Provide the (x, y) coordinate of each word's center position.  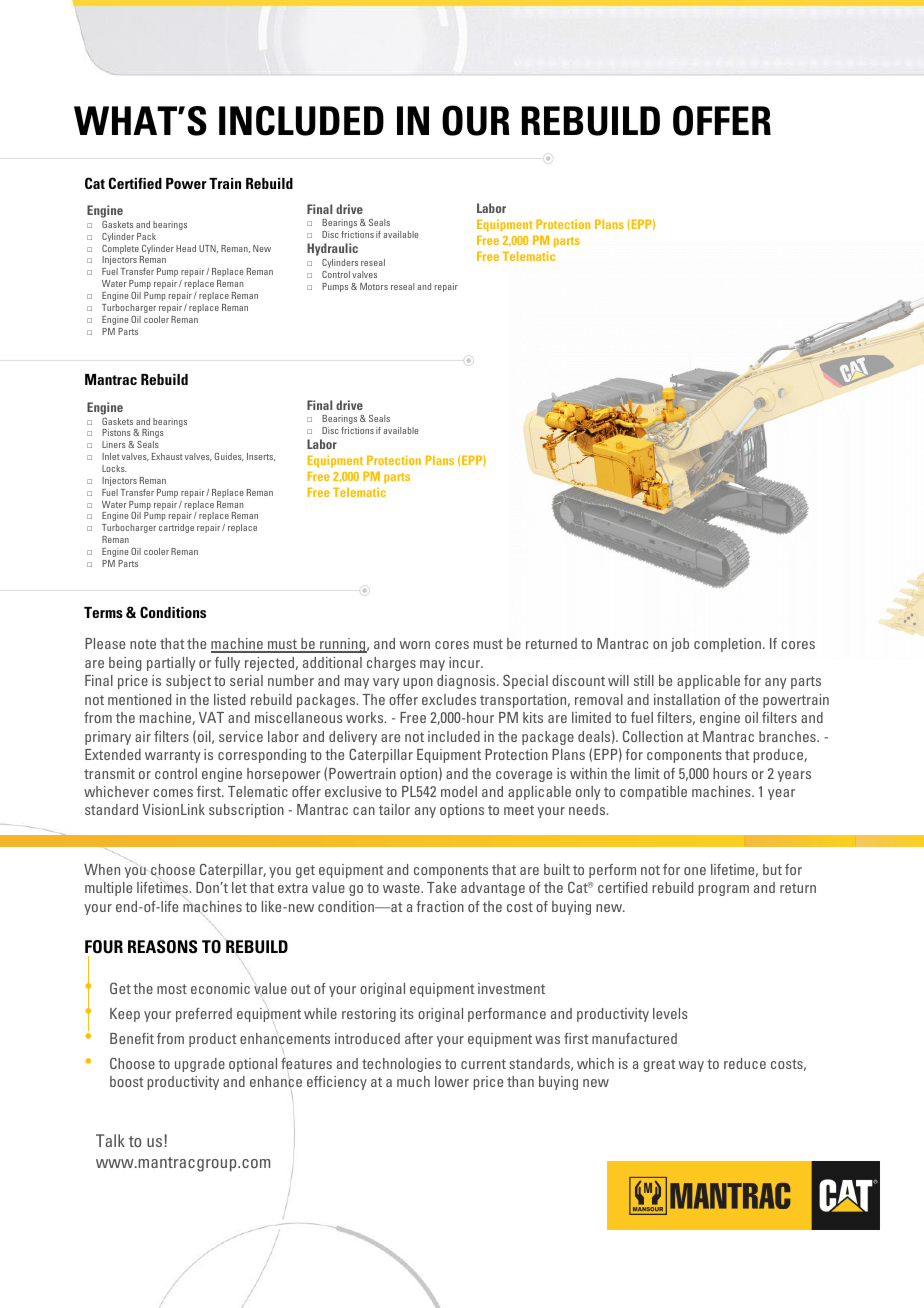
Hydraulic (332, 249)
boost (127, 1081)
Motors (374, 286)
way (691, 1066)
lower (452, 1081)
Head (186, 248)
